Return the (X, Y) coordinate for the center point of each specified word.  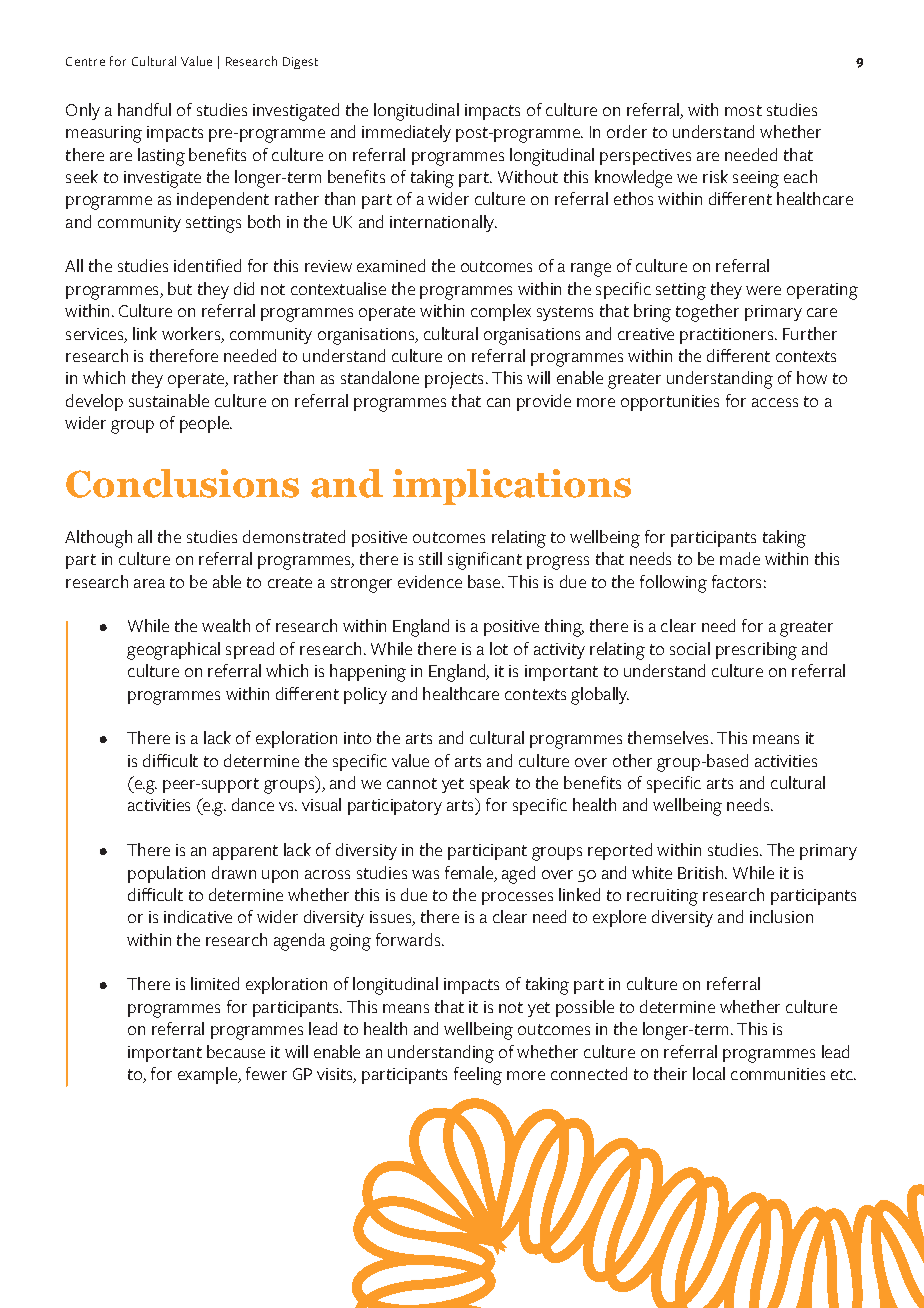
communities (778, 1074)
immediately (406, 133)
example (209, 1075)
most (743, 110)
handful (144, 109)
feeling (478, 1076)
